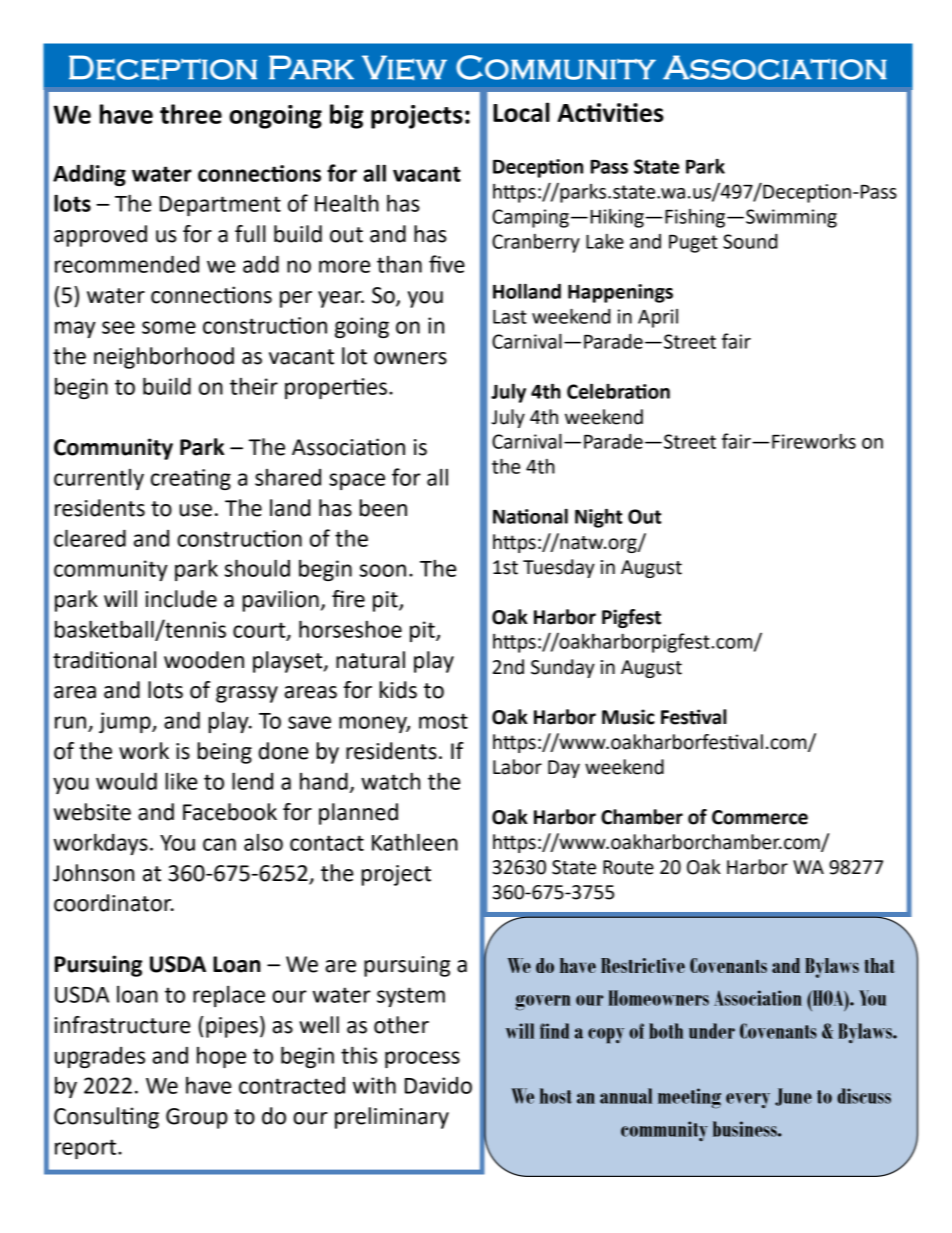  I want to click on like, so click(181, 781).
